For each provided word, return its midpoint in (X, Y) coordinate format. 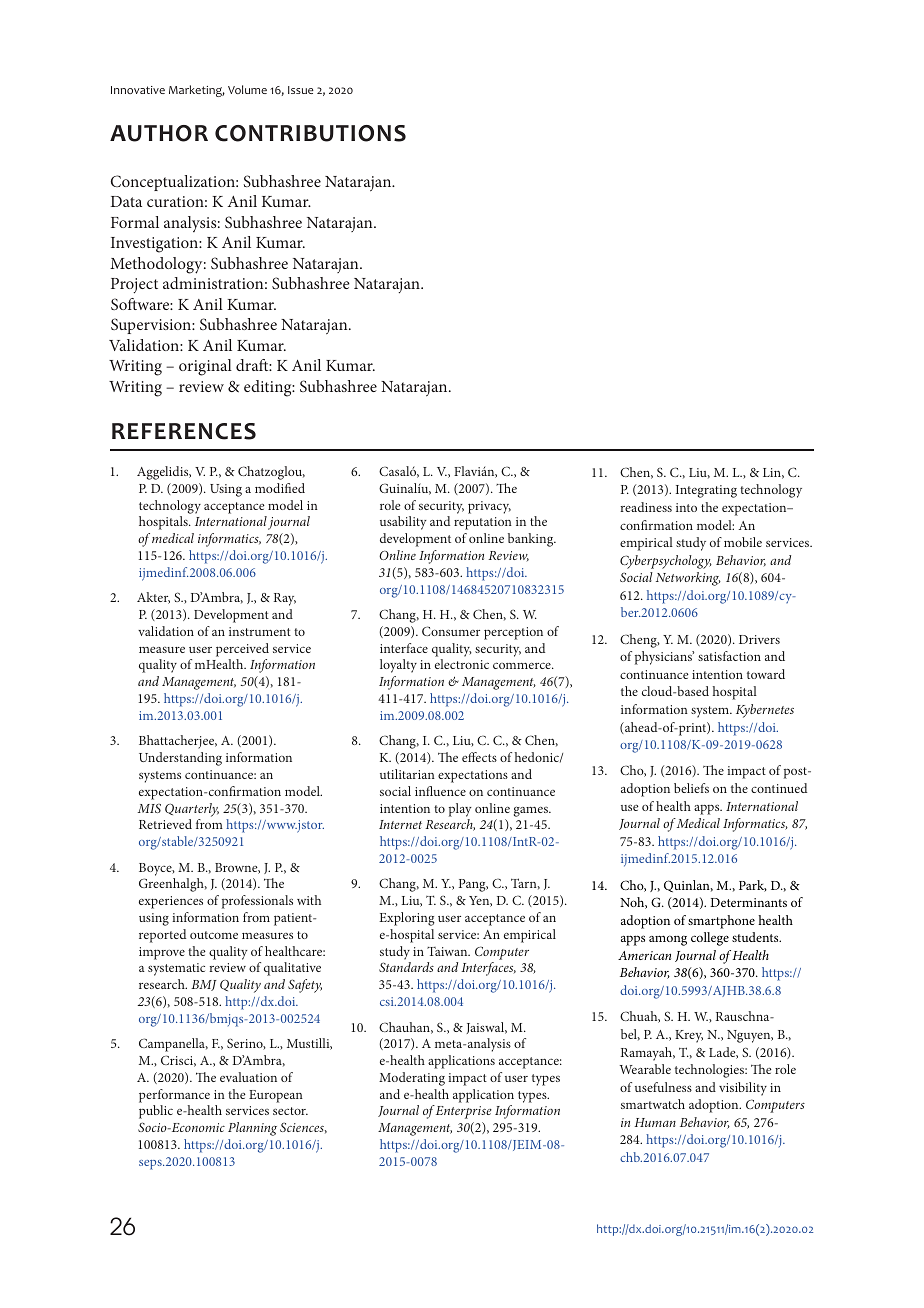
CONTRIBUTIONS (310, 133)
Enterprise (464, 1112)
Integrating (706, 491)
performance (174, 1096)
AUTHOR (159, 133)
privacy (489, 507)
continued (779, 788)
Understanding (180, 759)
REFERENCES (184, 431)
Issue (301, 90)
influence (440, 791)
